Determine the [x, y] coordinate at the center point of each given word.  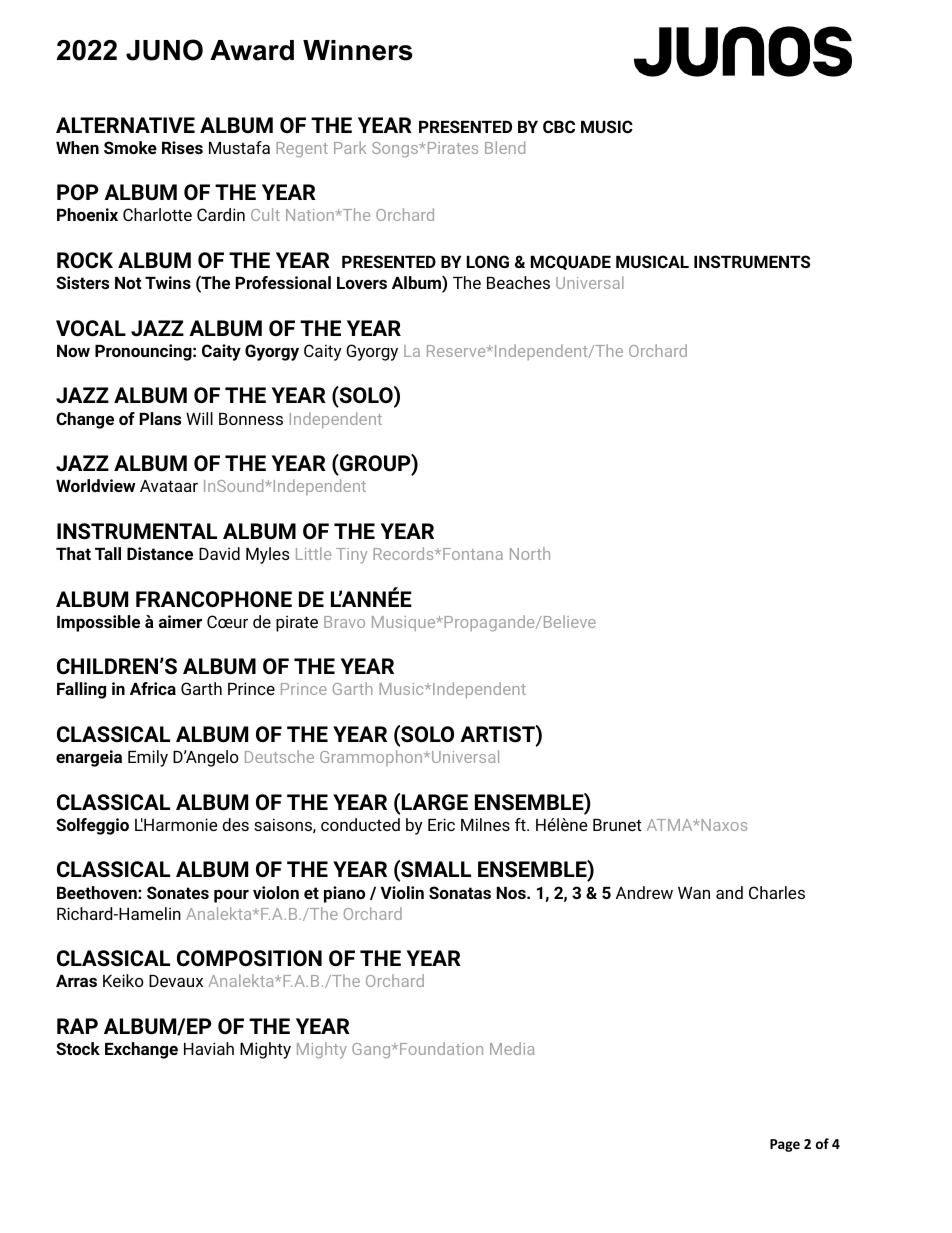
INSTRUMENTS [752, 261]
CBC [559, 126]
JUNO [164, 50]
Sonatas [460, 892]
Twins [168, 282]
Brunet [617, 825]
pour [231, 896]
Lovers [362, 283]
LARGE [435, 802]
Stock [78, 1048]
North [530, 553]
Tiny [351, 556]
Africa [153, 688]
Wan [694, 893]
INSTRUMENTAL [137, 531]
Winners [358, 50]
